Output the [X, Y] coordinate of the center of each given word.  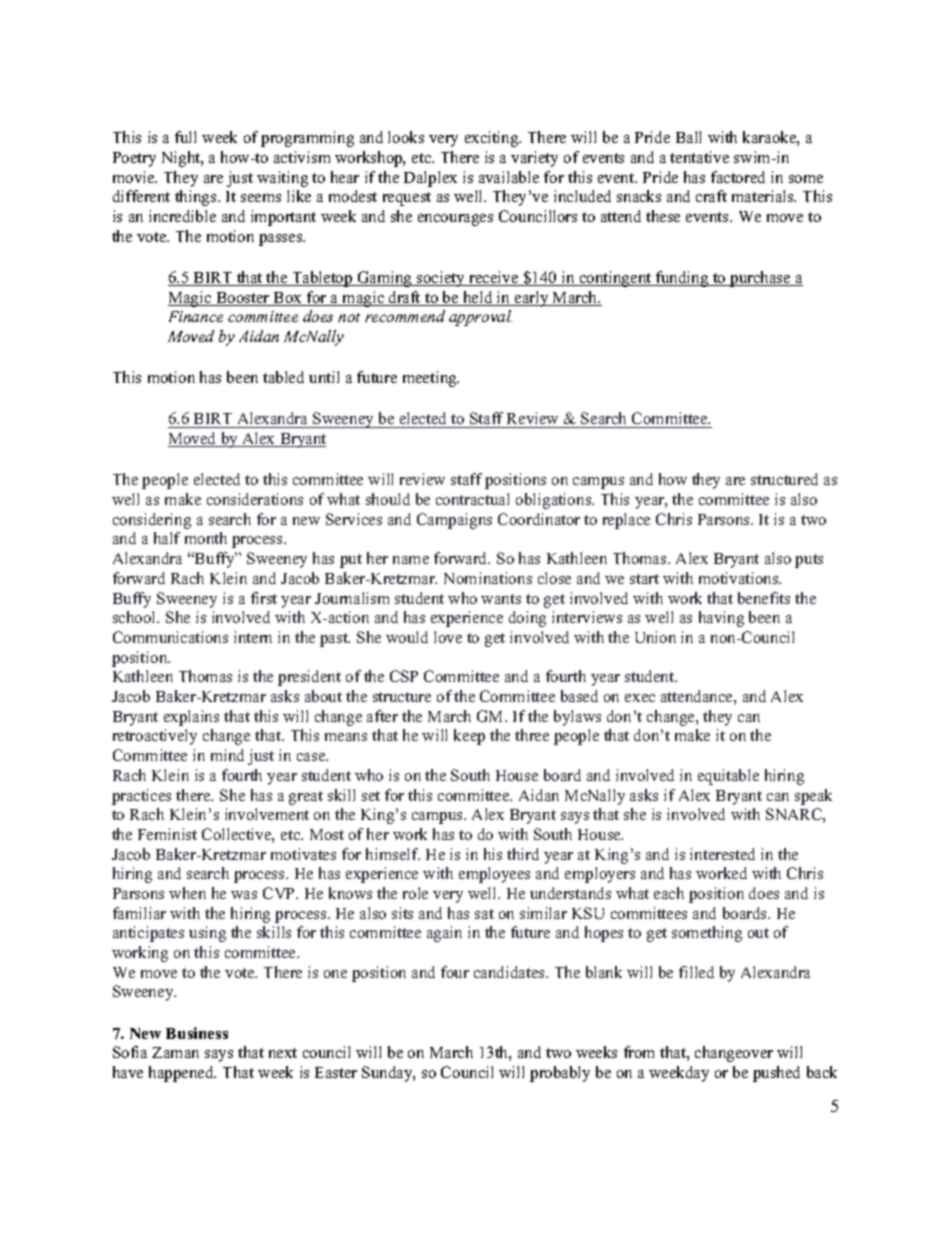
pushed [776, 1074]
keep [469, 737]
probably [560, 1074]
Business [197, 1033]
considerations [255, 499]
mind [227, 755]
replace [626, 521]
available [509, 177]
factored [738, 177]
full [185, 137]
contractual [472, 499]
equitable [728, 777]
